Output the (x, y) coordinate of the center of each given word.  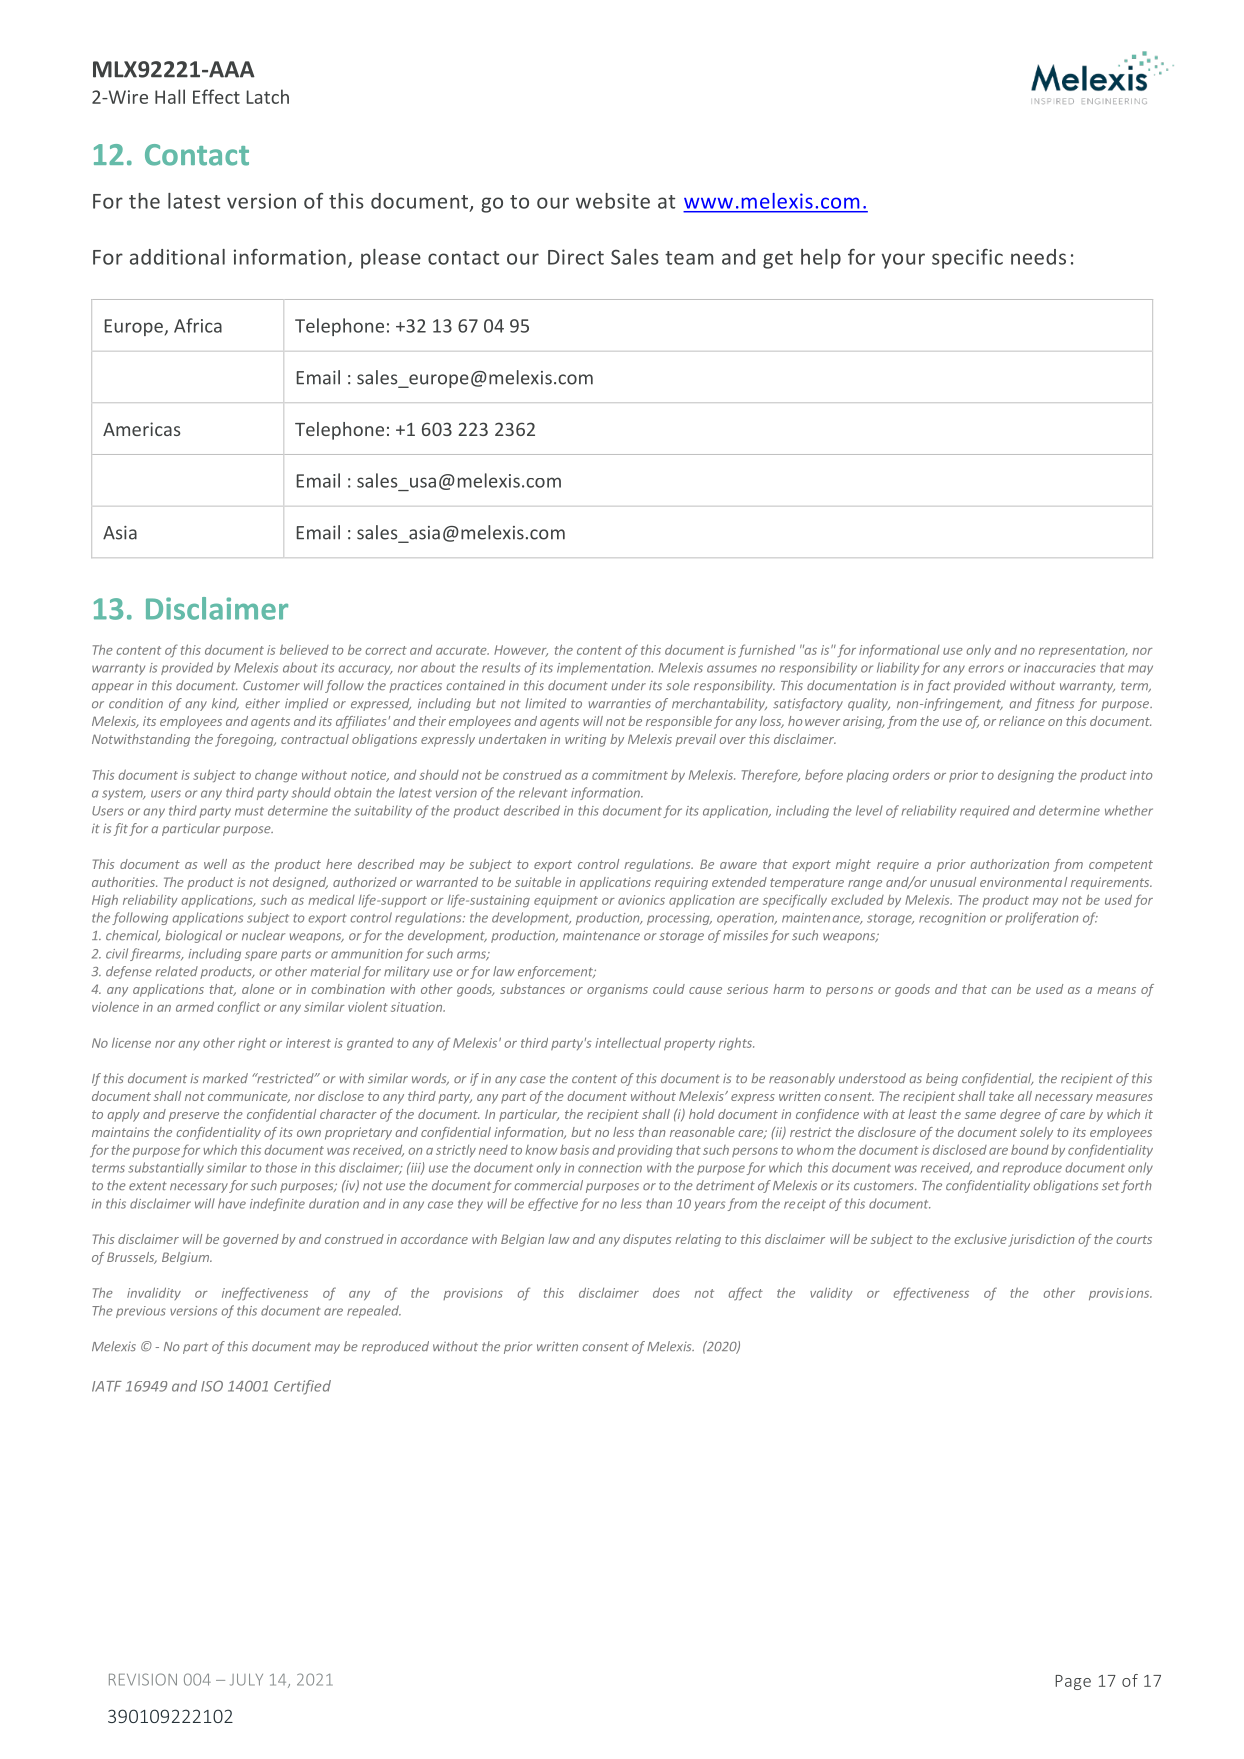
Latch (268, 96)
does (666, 1292)
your (903, 261)
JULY (246, 1680)
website (613, 201)
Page (1073, 1682)
